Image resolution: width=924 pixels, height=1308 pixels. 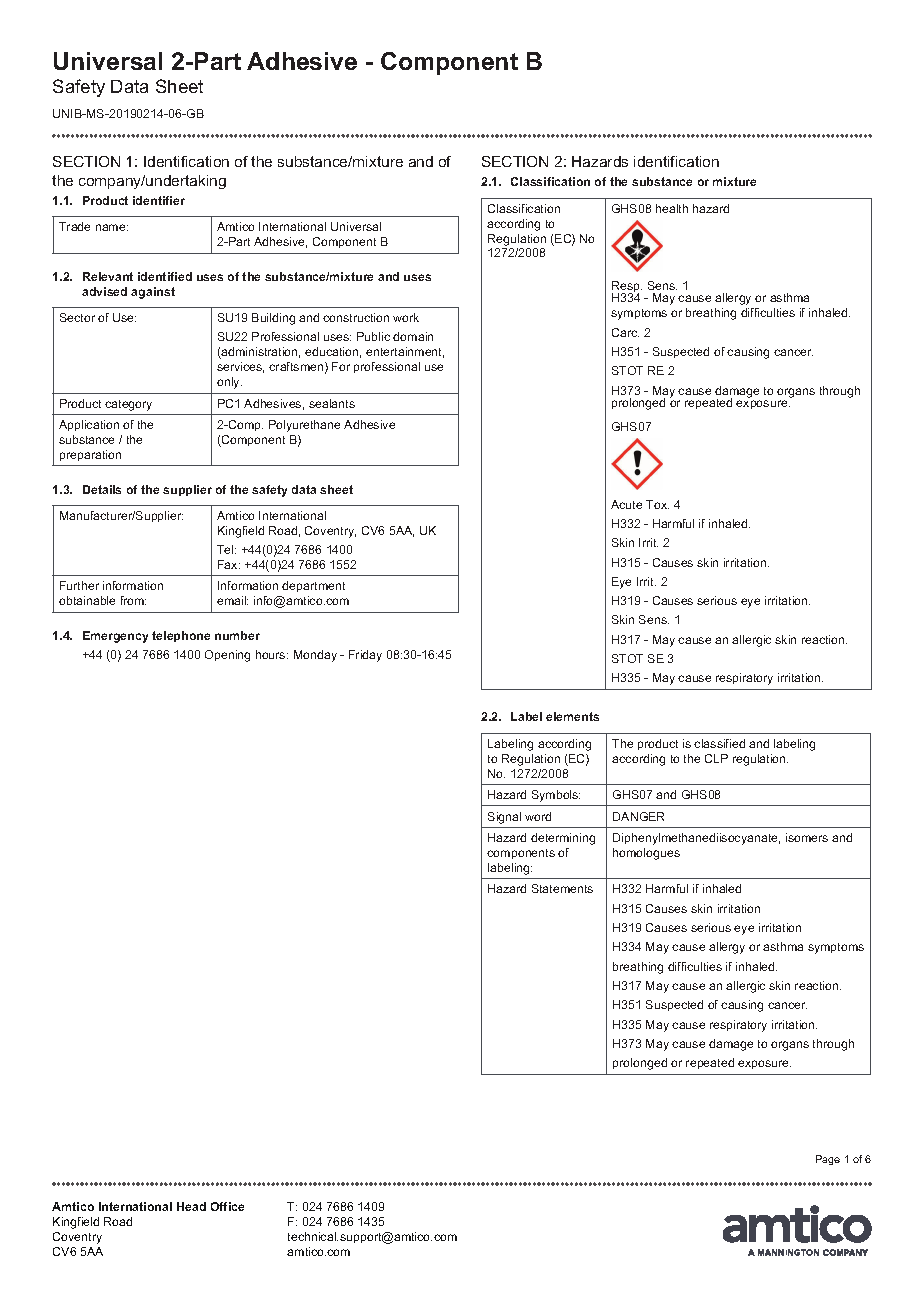 I want to click on health, so click(x=672, y=208).
